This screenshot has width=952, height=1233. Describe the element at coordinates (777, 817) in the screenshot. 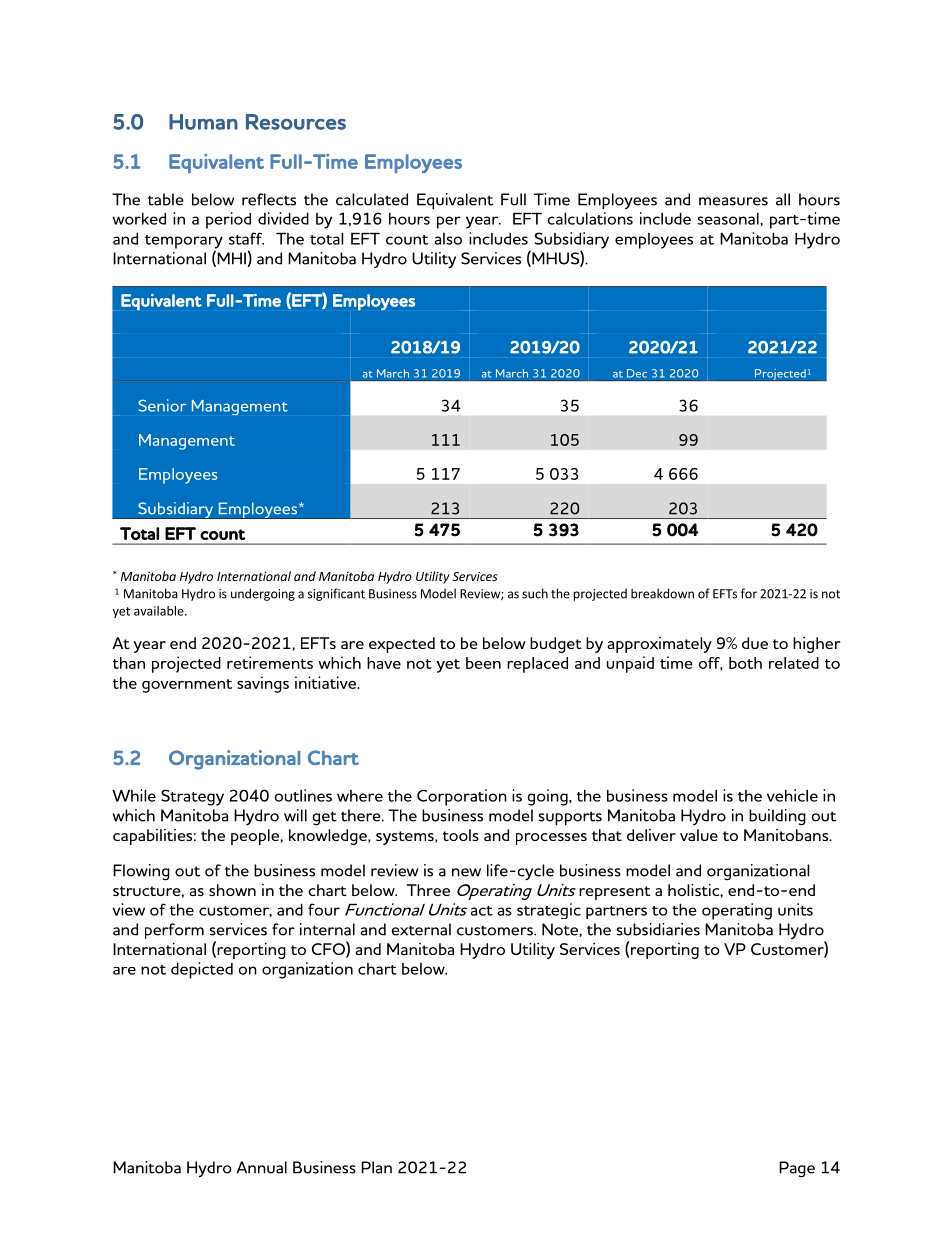

I see `building` at that location.
